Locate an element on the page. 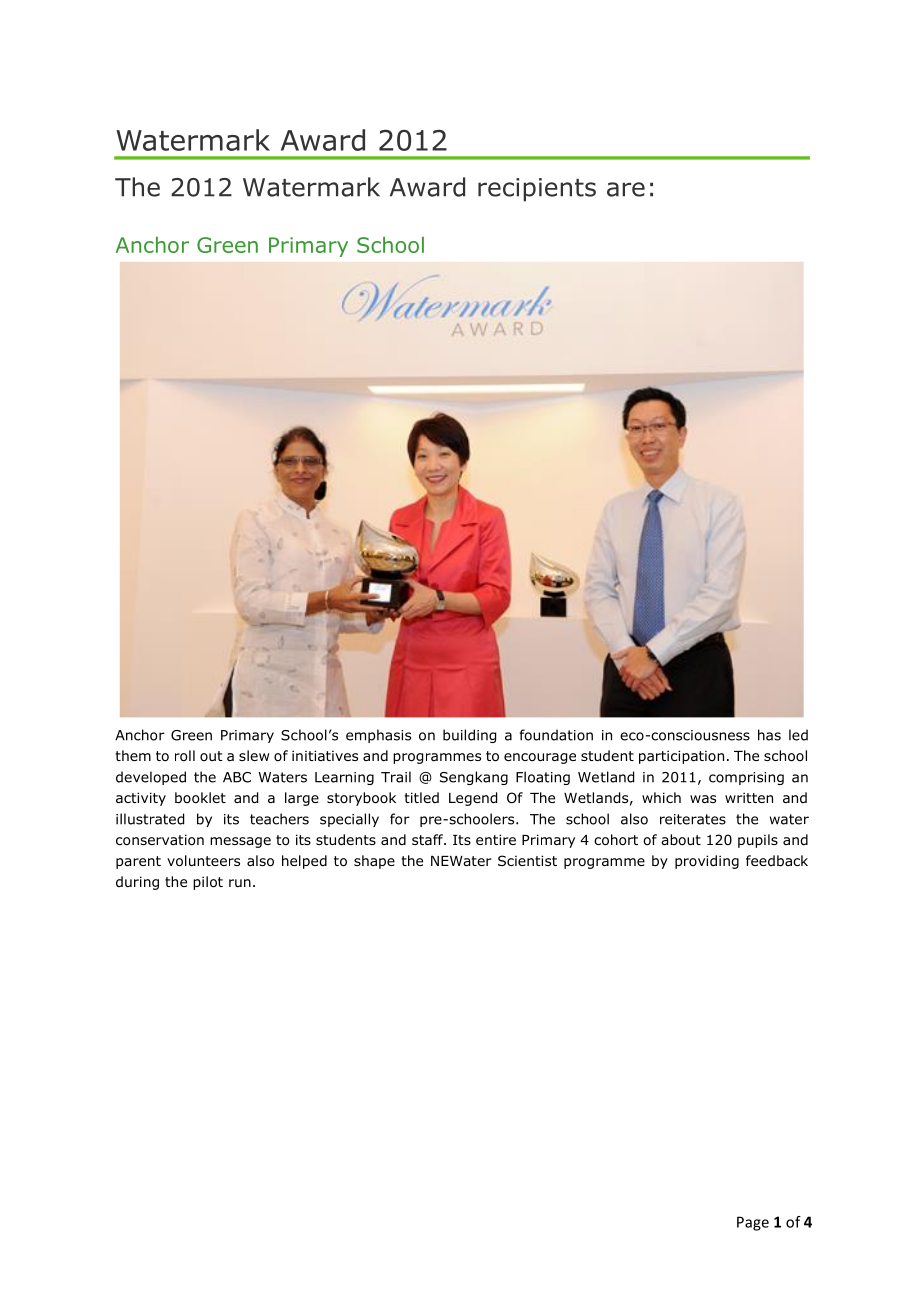 Image resolution: width=924 pixels, height=1308 pixels. volunteers is located at coordinates (203, 861).
